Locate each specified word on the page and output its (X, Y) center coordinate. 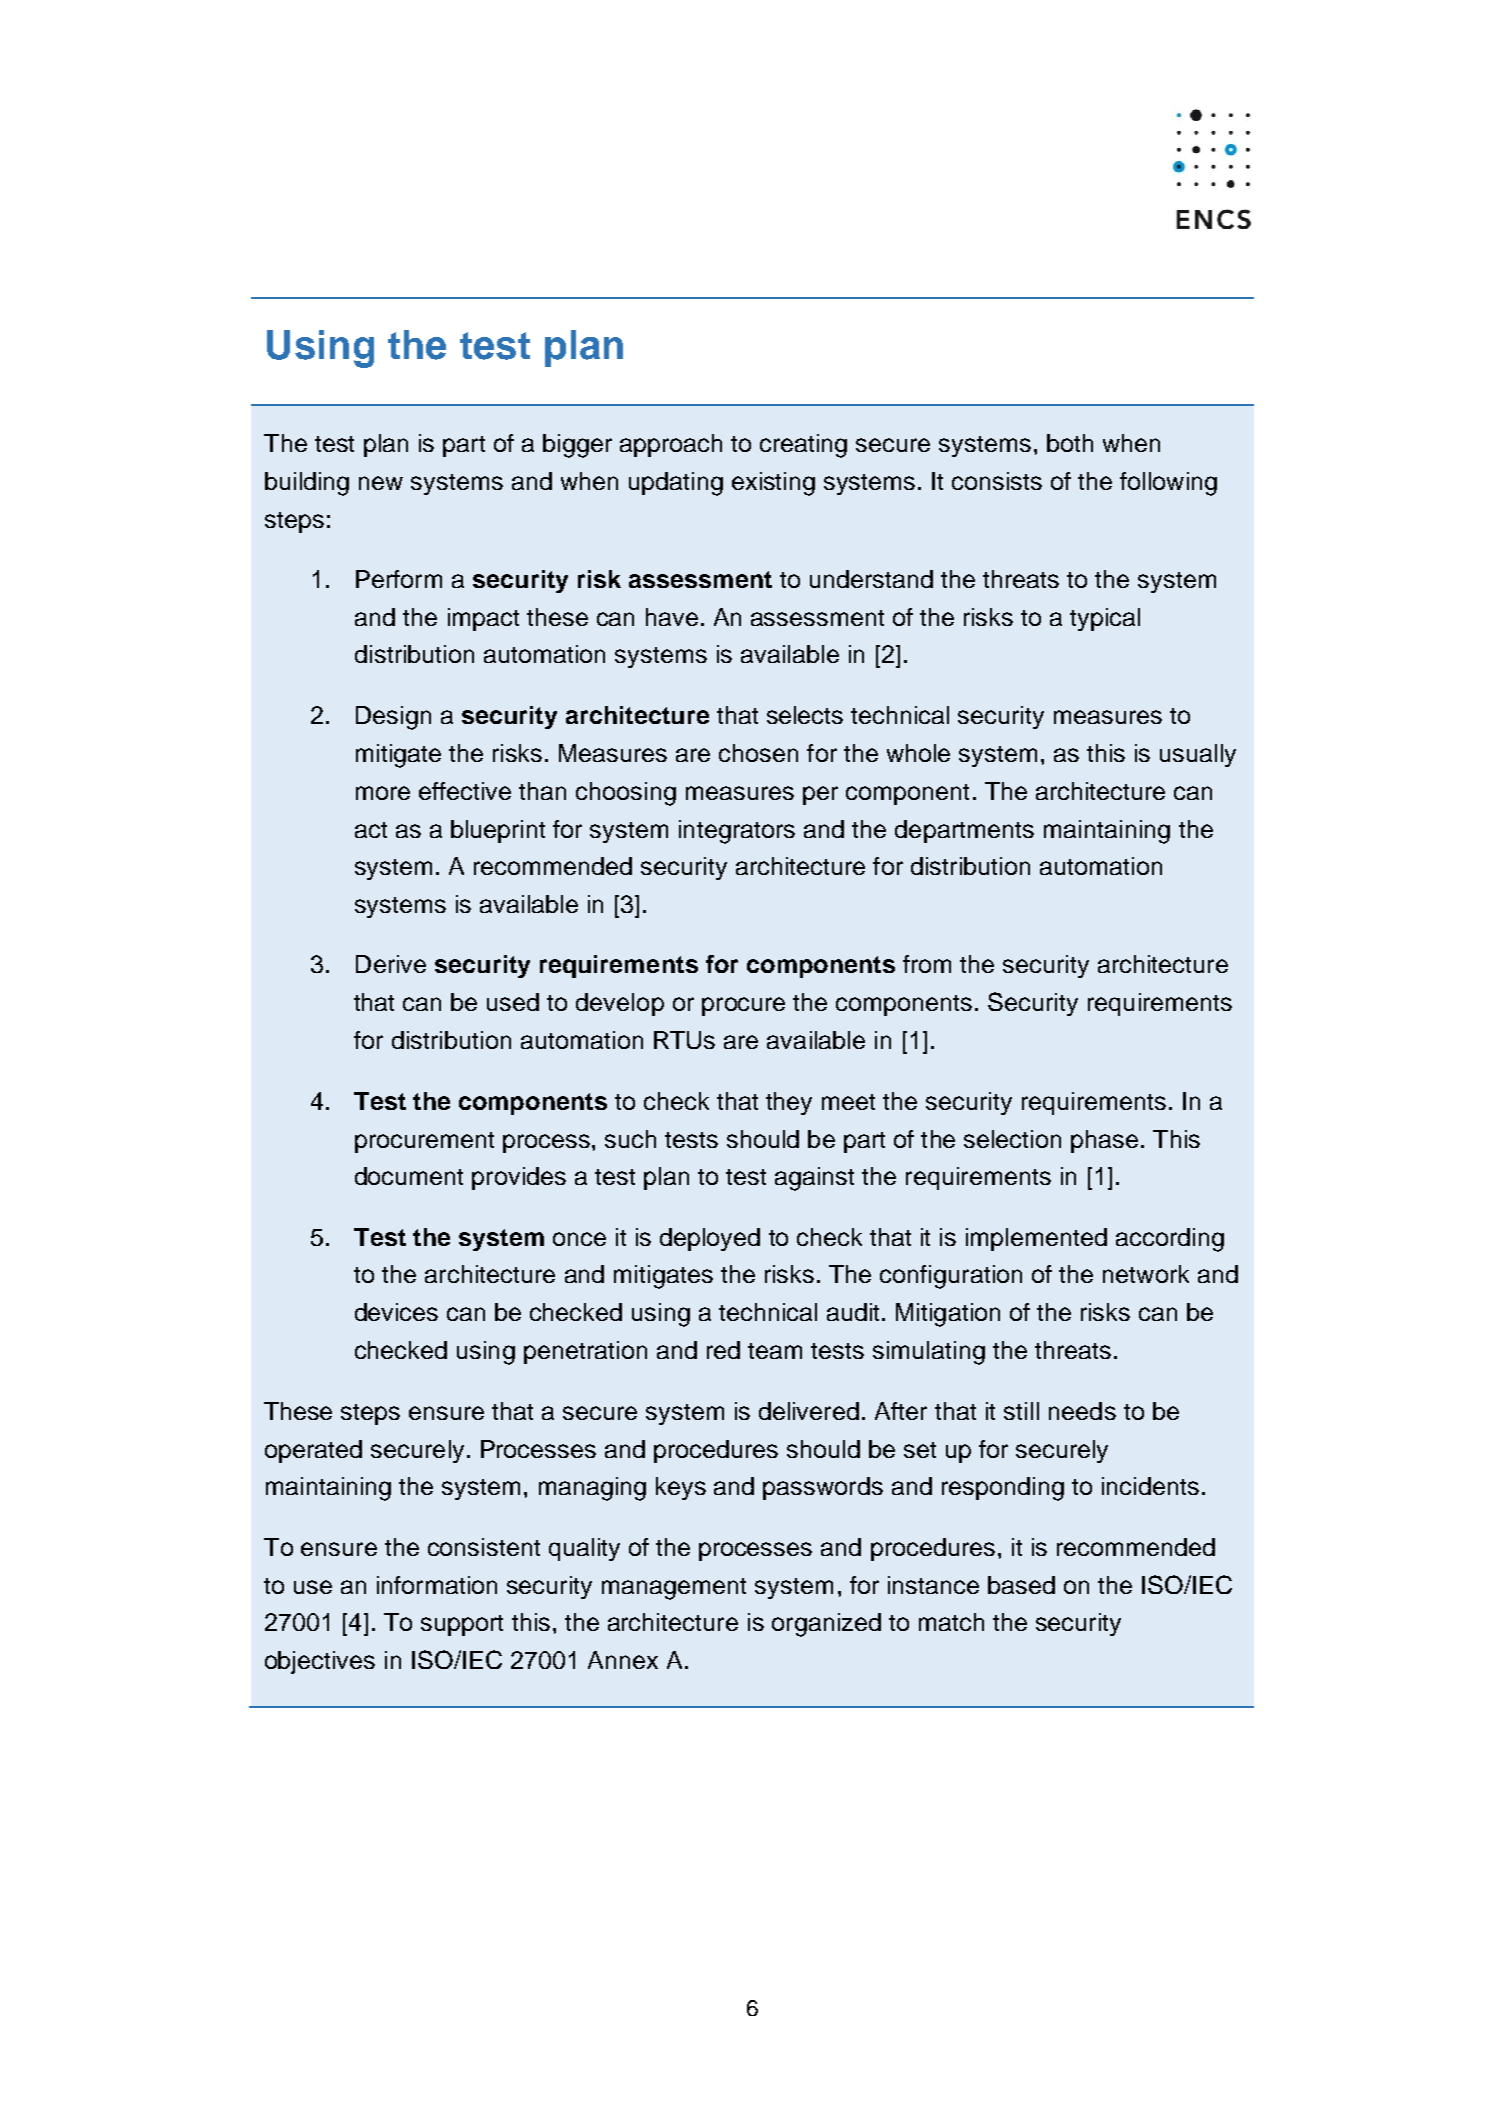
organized (826, 1625)
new (381, 483)
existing (773, 484)
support (462, 1625)
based (1021, 1585)
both (1070, 443)
